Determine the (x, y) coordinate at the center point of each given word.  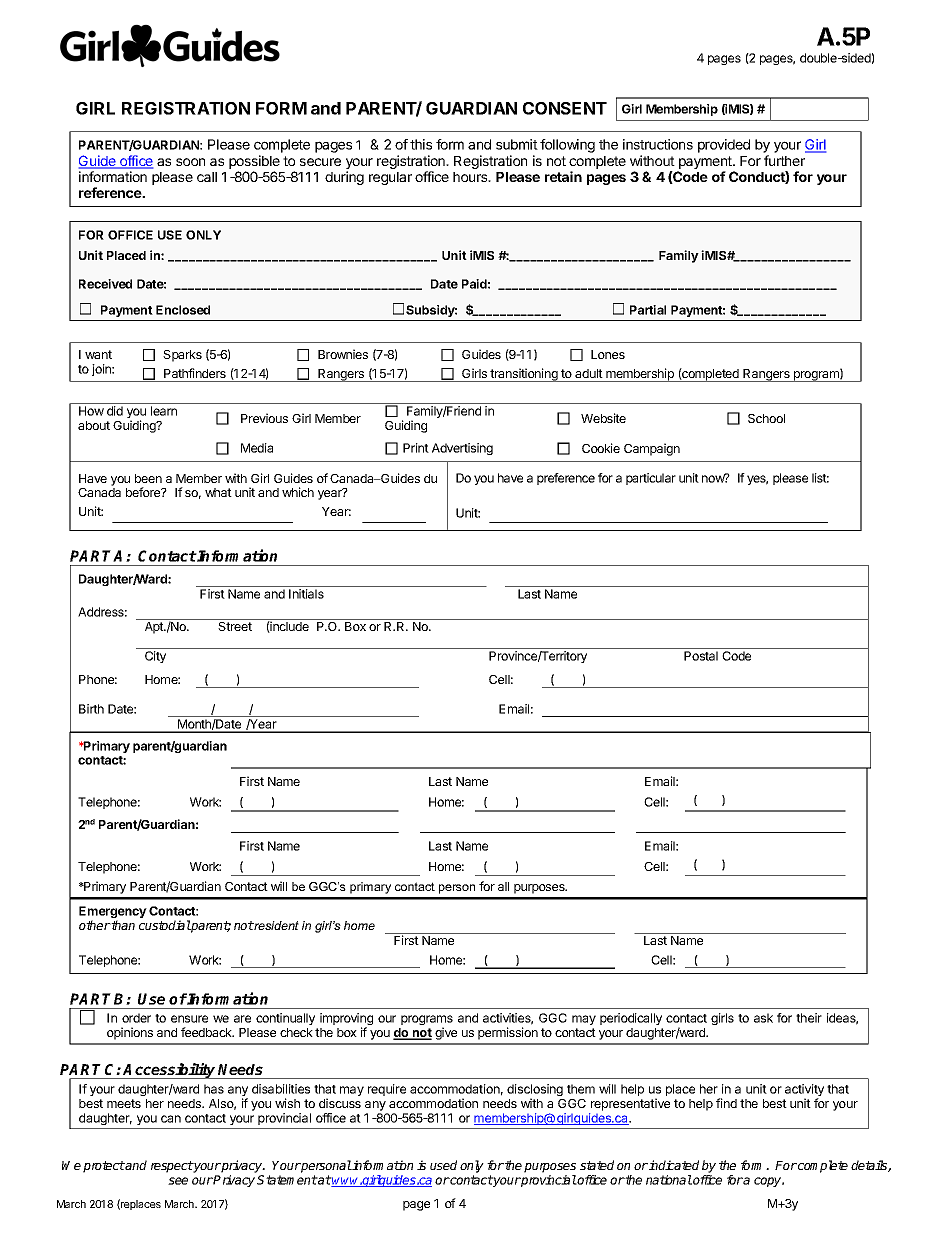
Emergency (113, 913)
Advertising (462, 449)
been (148, 478)
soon (190, 162)
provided (724, 146)
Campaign (652, 449)
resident (276, 925)
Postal (701, 656)
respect (172, 1167)
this (421, 144)
